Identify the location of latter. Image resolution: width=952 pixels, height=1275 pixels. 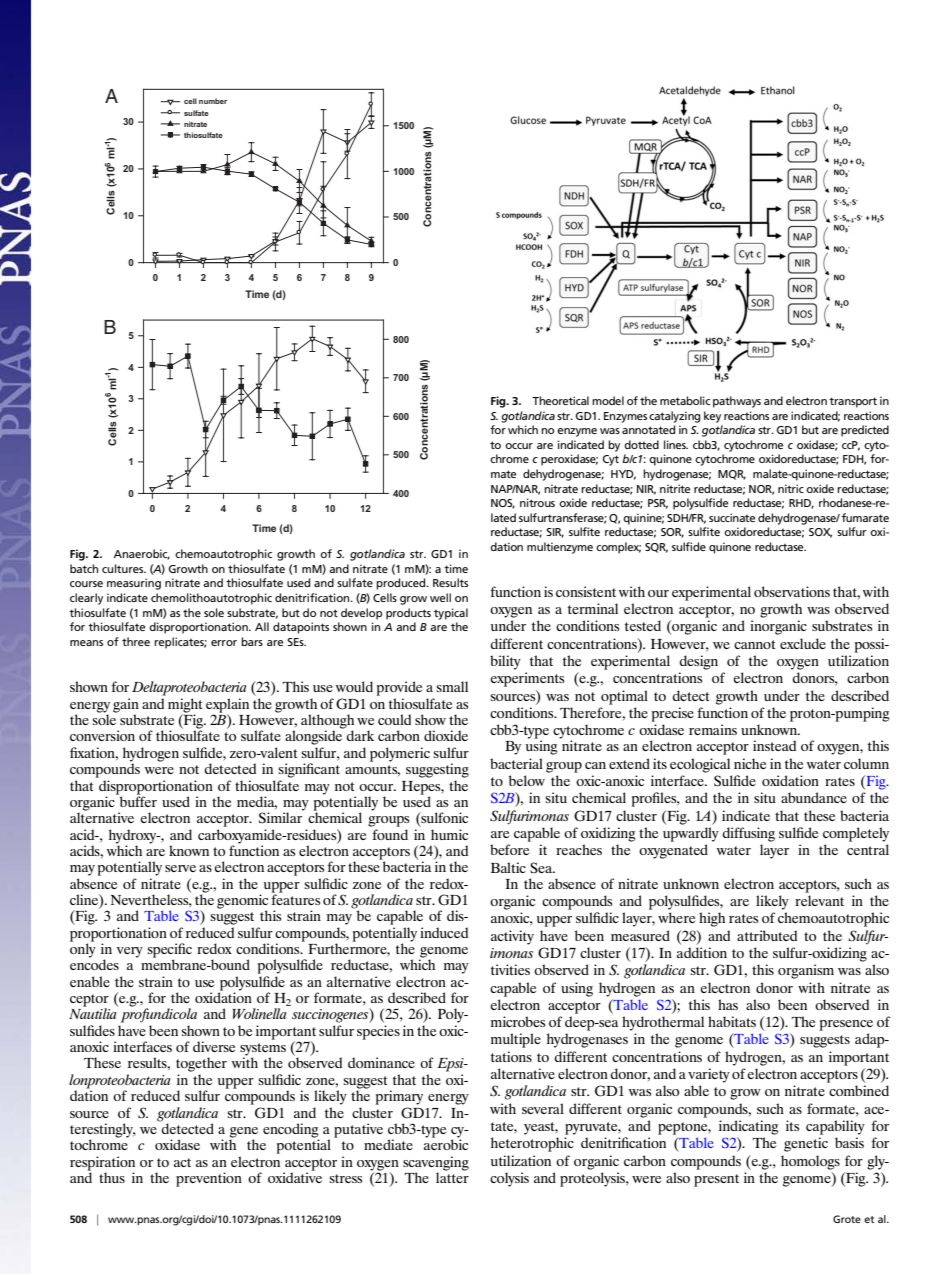
(452, 1176).
